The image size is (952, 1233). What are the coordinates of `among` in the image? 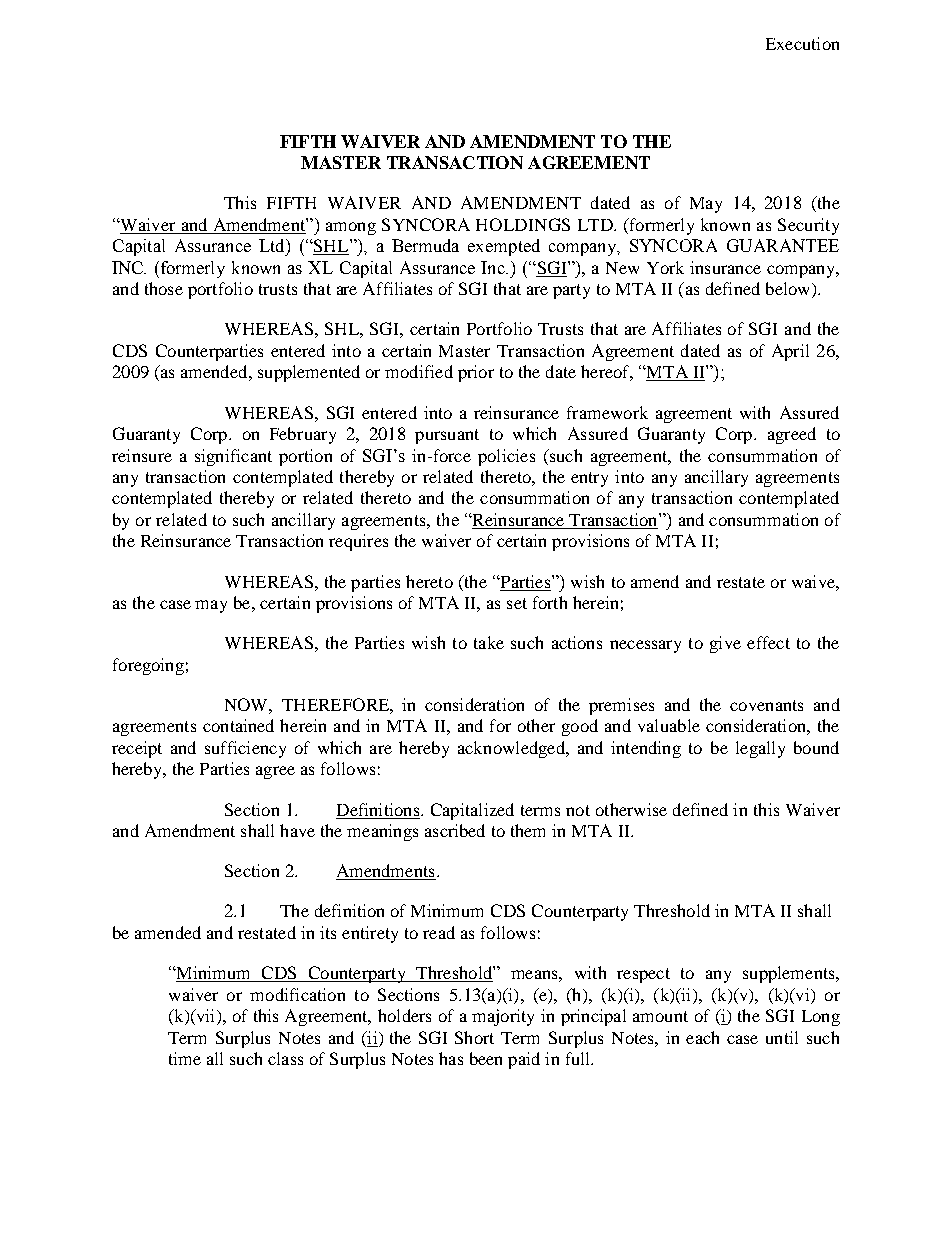 It's located at (351, 228).
